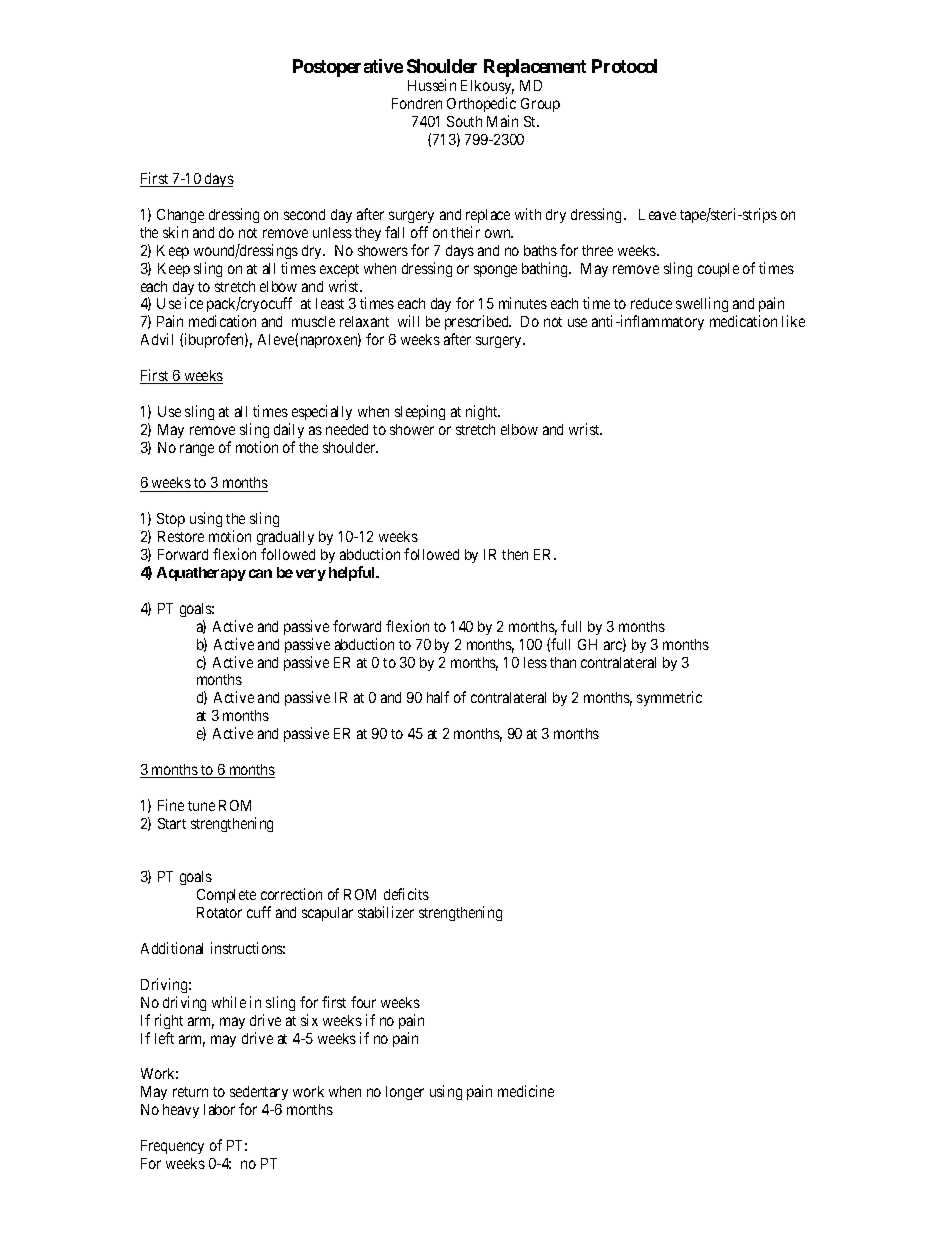  What do you see at coordinates (260, 573) in the screenshot?
I see `can` at bounding box center [260, 573].
